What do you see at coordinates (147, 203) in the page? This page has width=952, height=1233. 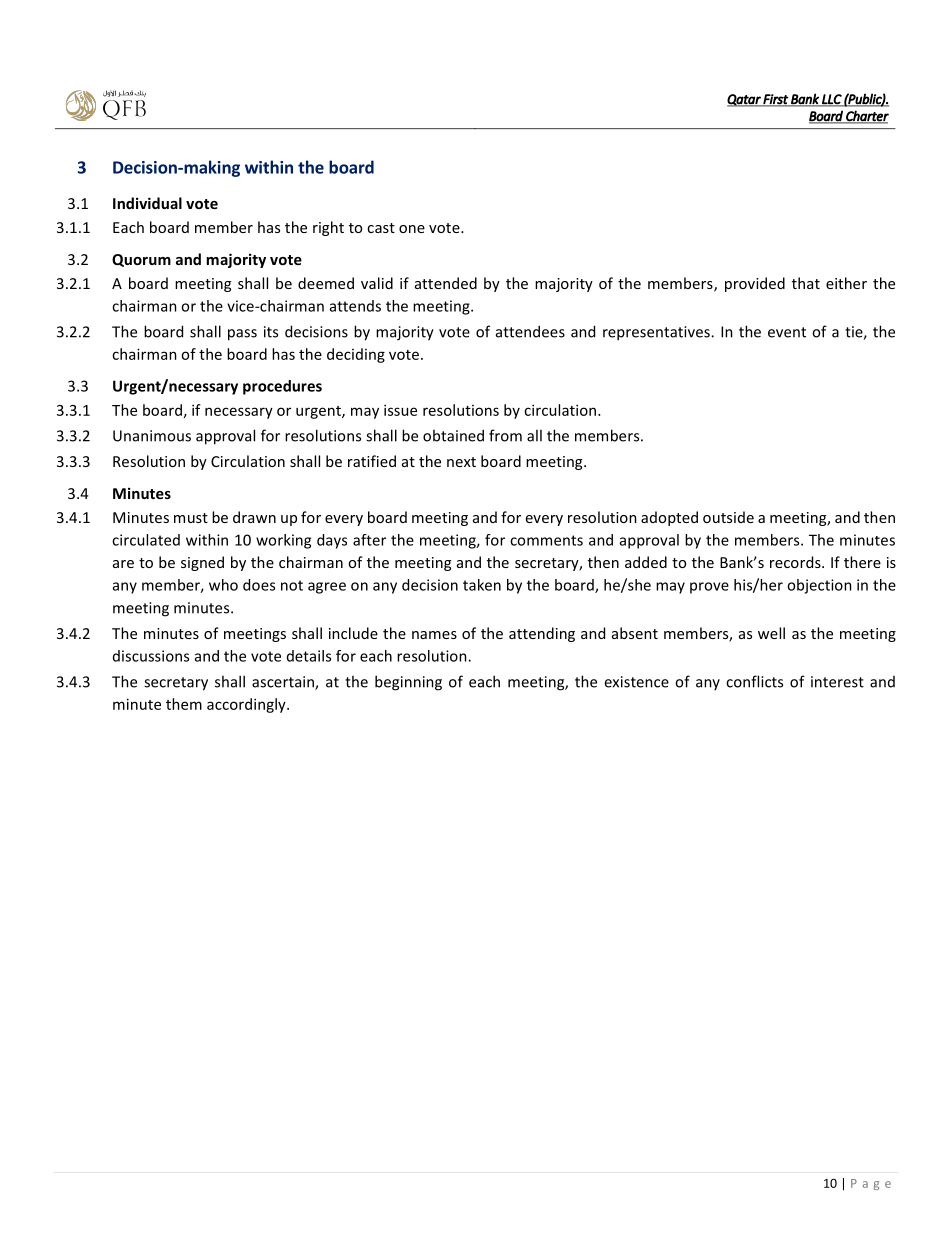 I see `Individual` at bounding box center [147, 203].
